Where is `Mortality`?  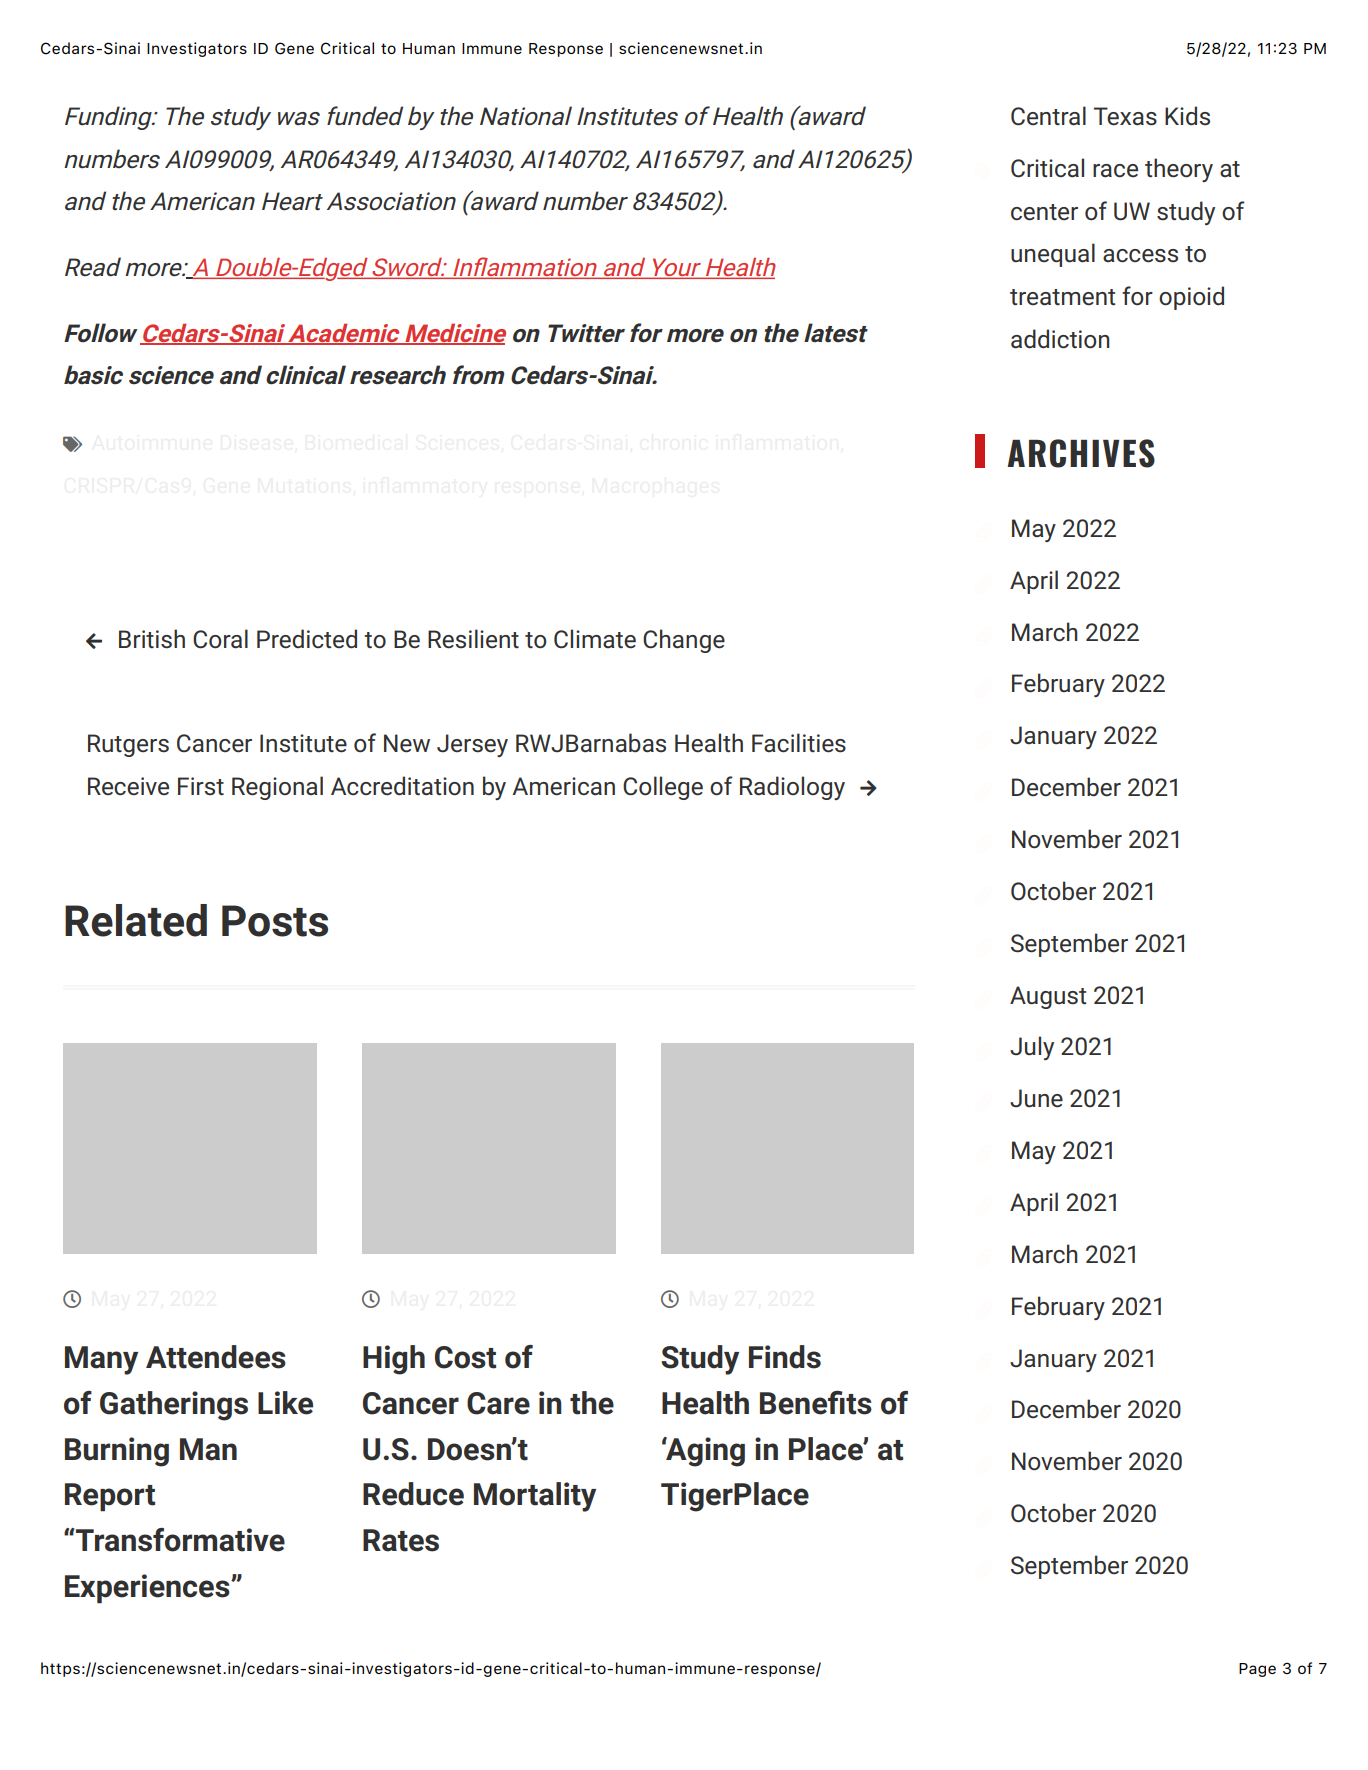 Mortality is located at coordinates (535, 1497).
